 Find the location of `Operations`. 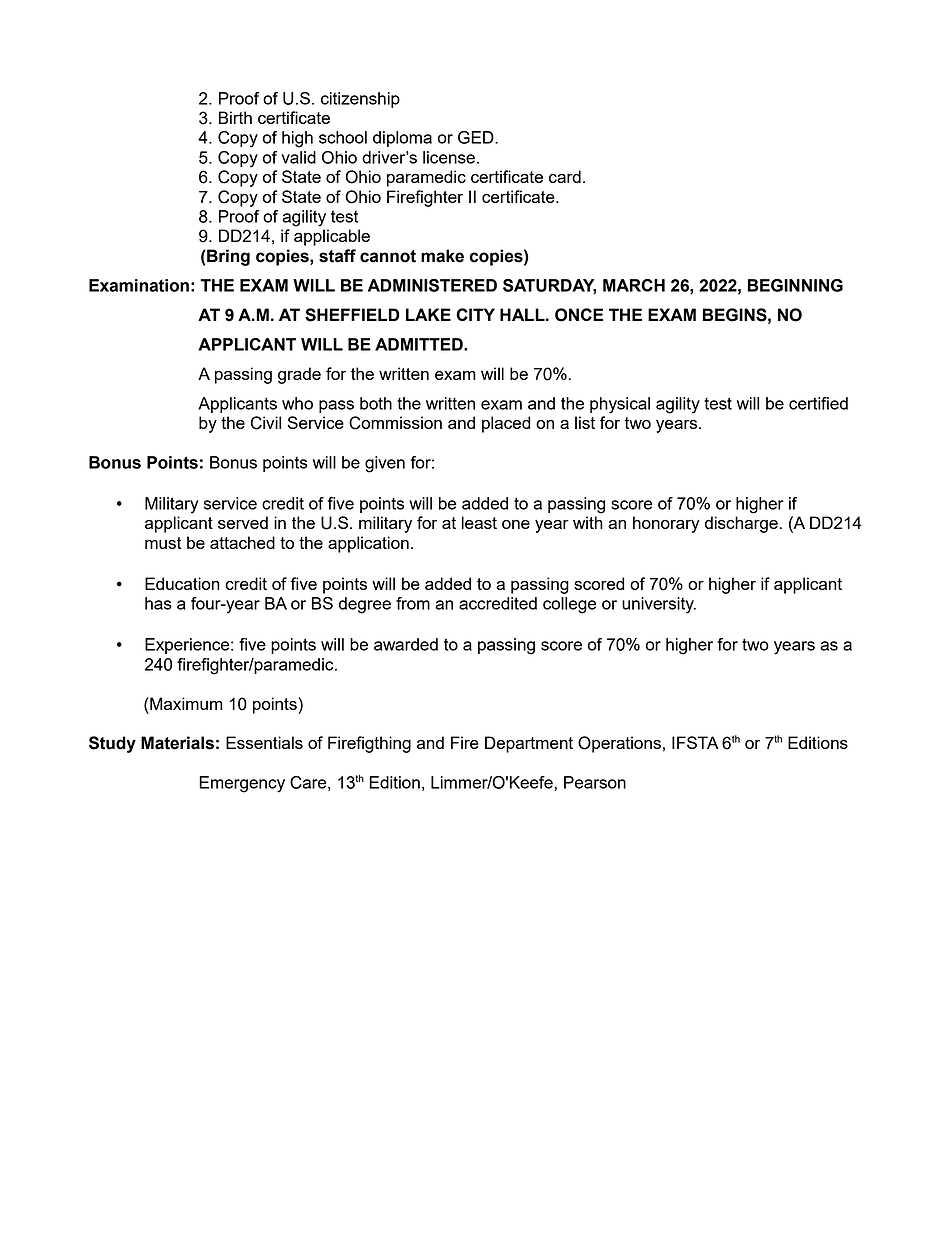

Operations is located at coordinates (619, 744).
